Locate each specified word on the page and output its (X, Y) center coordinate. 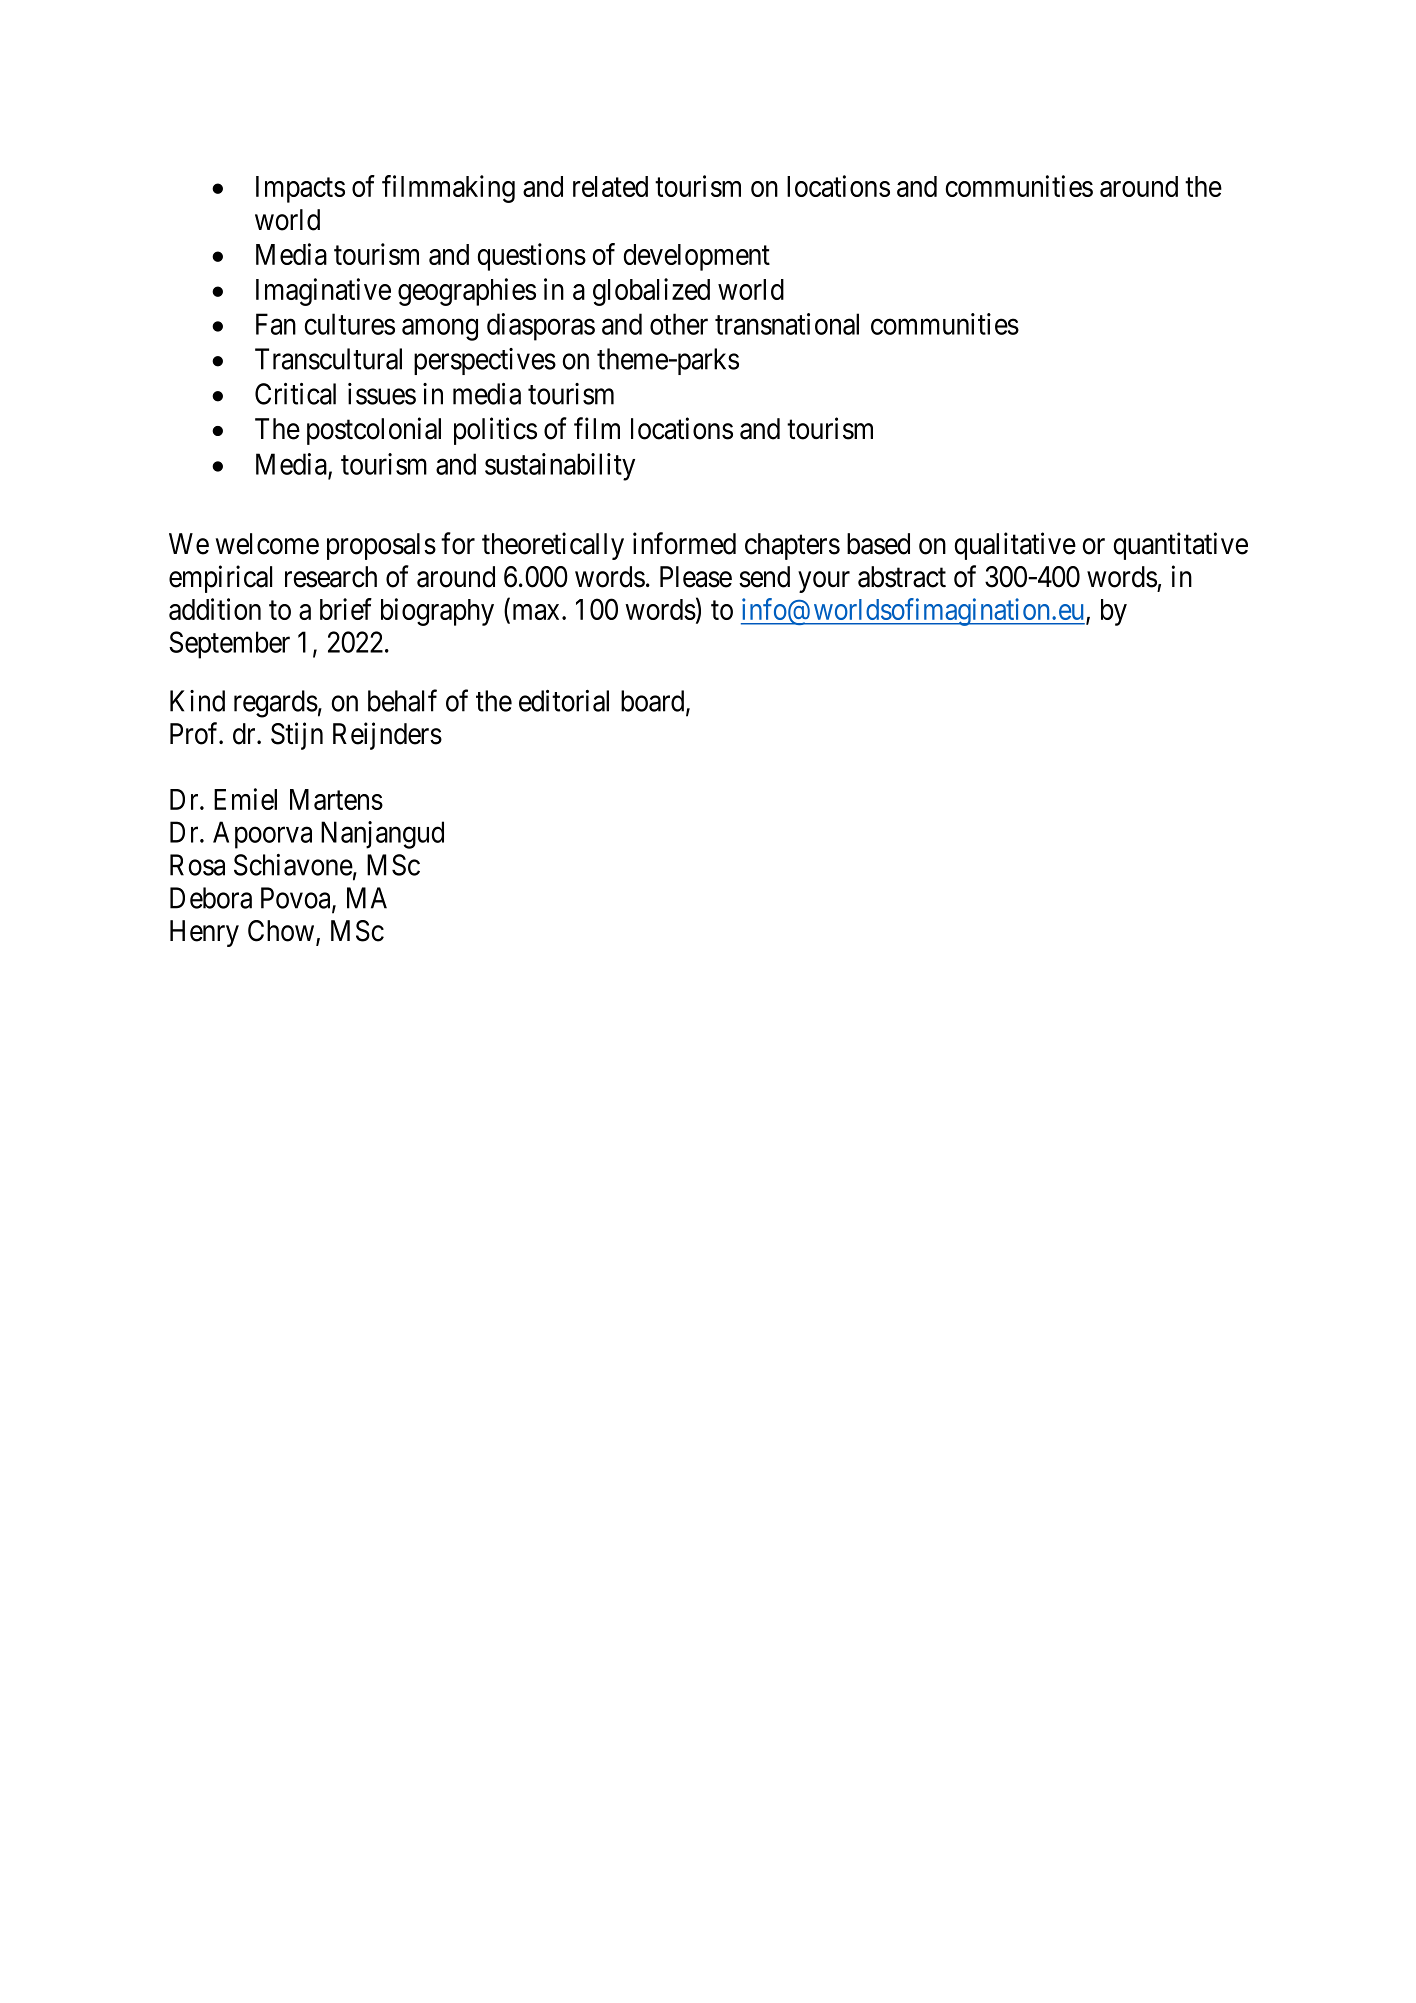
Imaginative (323, 292)
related (610, 186)
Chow (282, 932)
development (697, 257)
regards (276, 704)
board (654, 702)
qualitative (1015, 546)
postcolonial (374, 431)
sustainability (560, 467)
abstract (902, 577)
